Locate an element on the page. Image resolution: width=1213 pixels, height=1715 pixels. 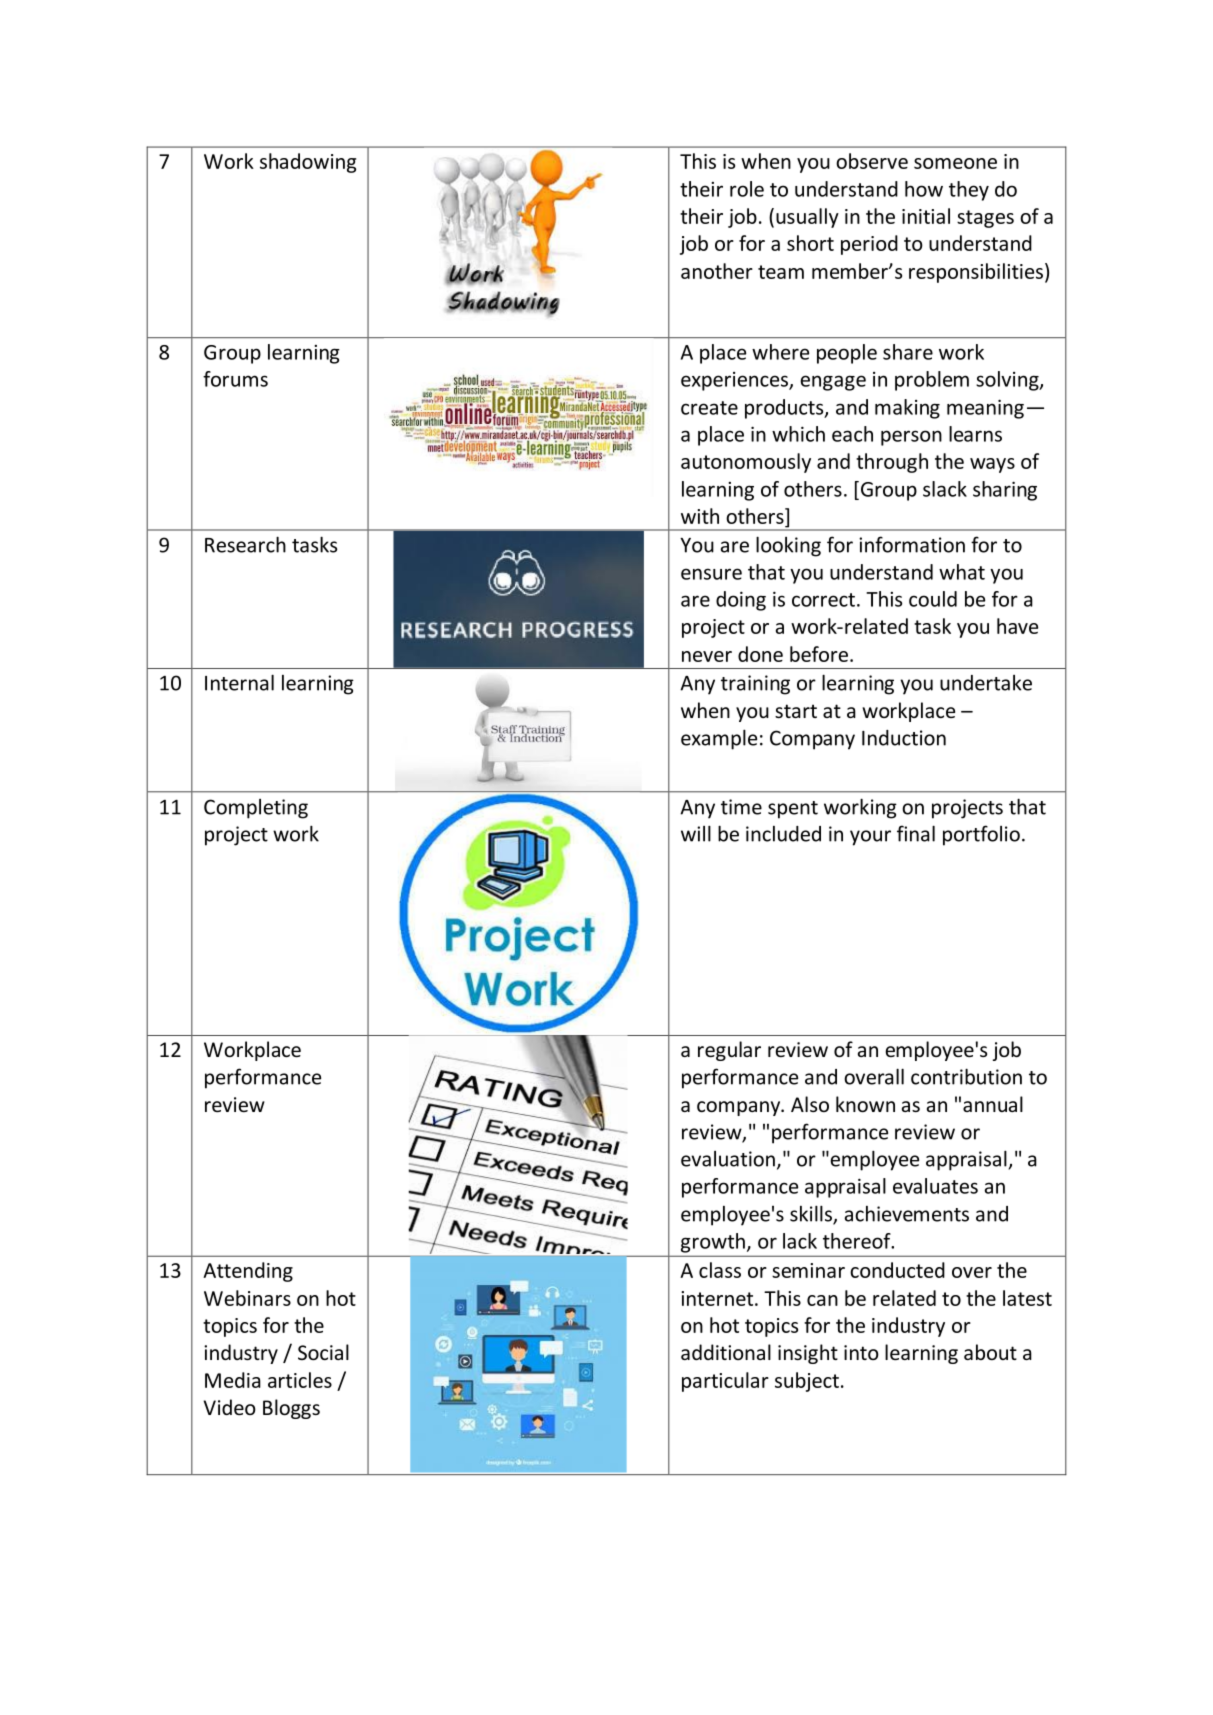
role is located at coordinates (747, 189).
